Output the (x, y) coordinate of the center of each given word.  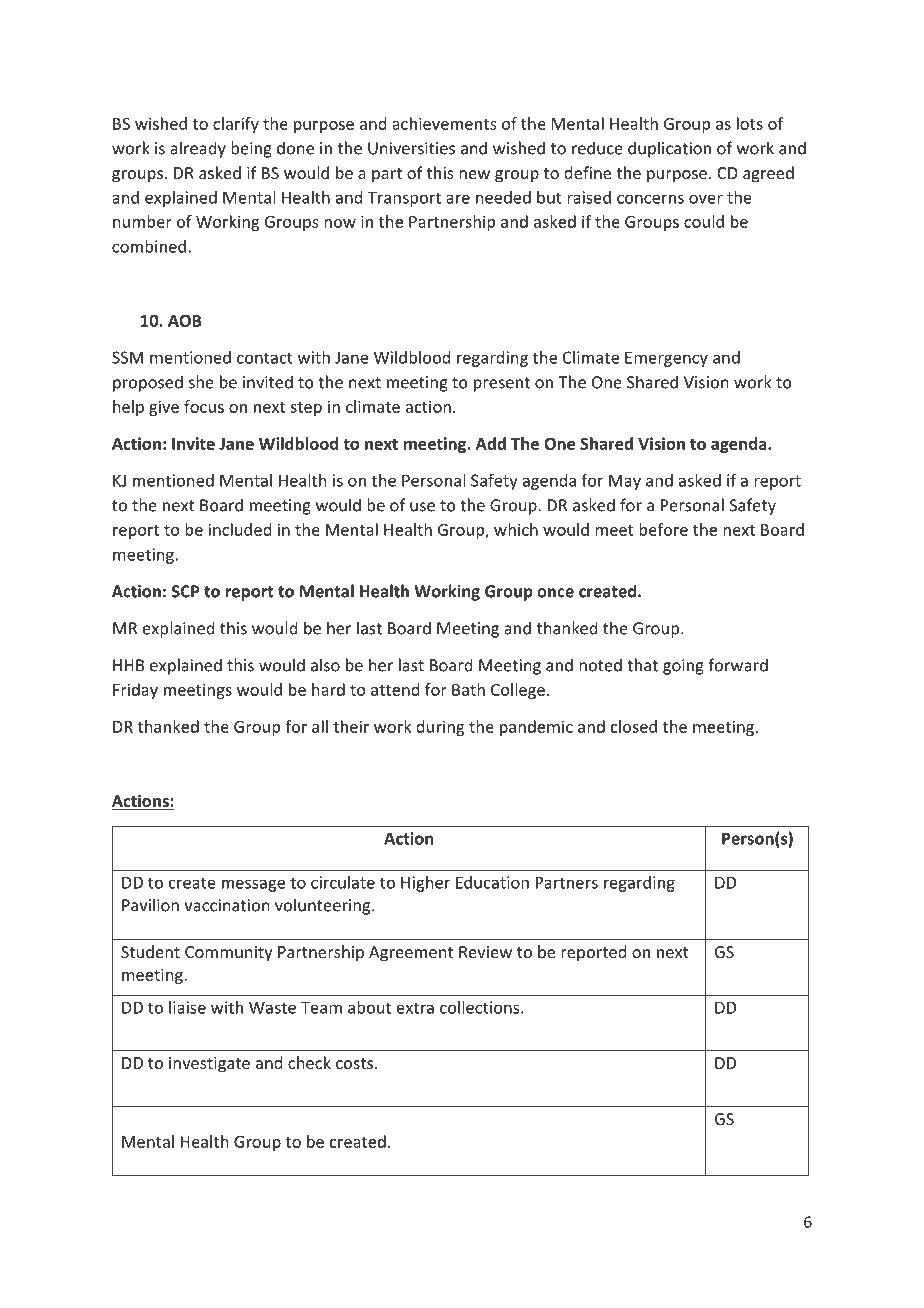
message (253, 885)
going (683, 667)
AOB (185, 320)
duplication (669, 149)
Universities (411, 148)
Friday (135, 691)
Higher (425, 884)
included (239, 529)
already (198, 149)
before (663, 529)
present (502, 384)
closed (634, 726)
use (422, 507)
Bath (468, 689)
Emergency (666, 359)
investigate (209, 1065)
